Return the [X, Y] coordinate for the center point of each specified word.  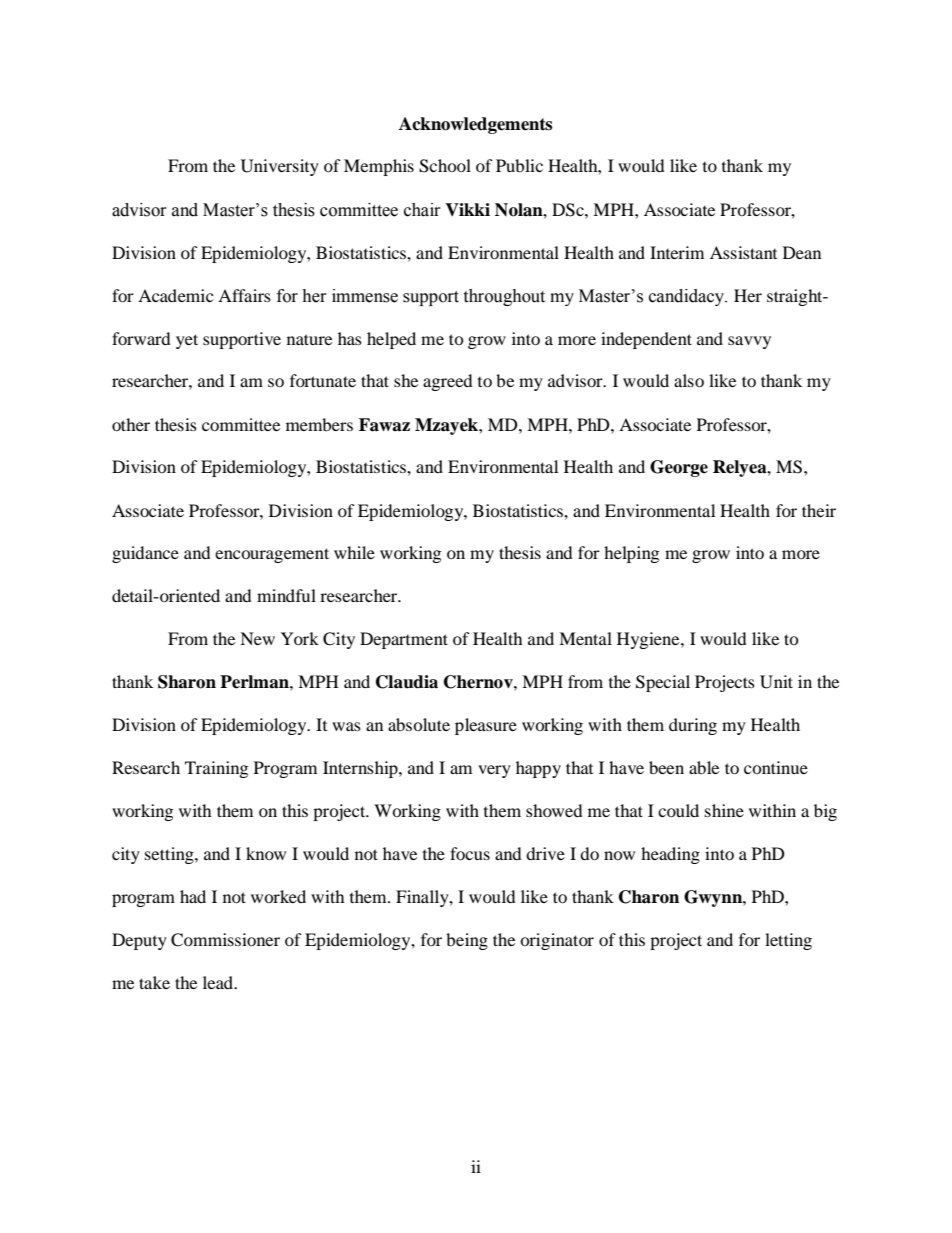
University [280, 167]
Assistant [743, 252]
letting [788, 941]
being [467, 941]
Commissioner [225, 940]
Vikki [467, 209]
